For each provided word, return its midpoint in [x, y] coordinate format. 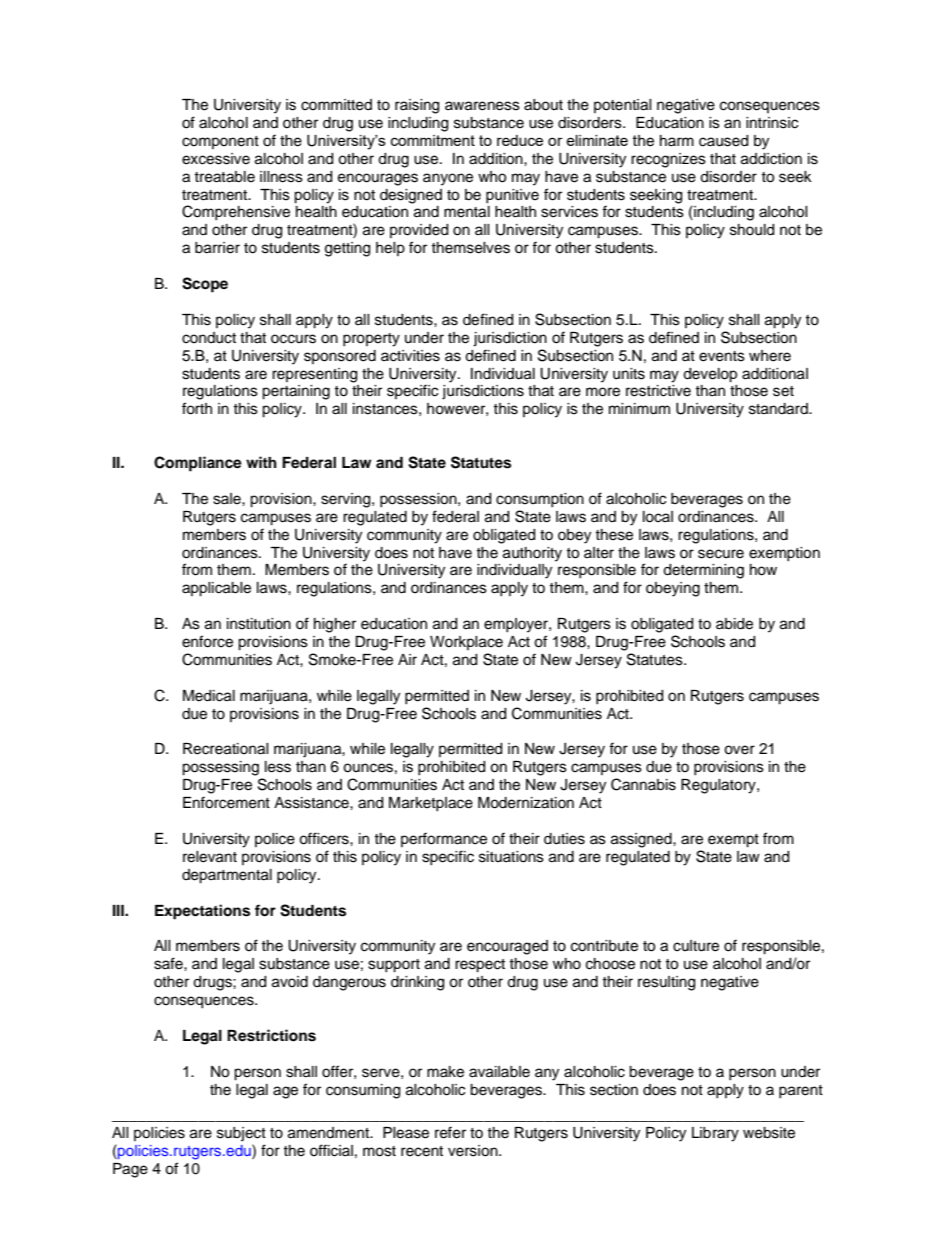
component [220, 142]
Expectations [202, 912]
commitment [433, 140]
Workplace [466, 643]
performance [444, 839]
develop [710, 375]
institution [259, 624]
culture [696, 946]
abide [734, 624]
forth [197, 408]
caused [723, 141]
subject [241, 1134]
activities [410, 356]
